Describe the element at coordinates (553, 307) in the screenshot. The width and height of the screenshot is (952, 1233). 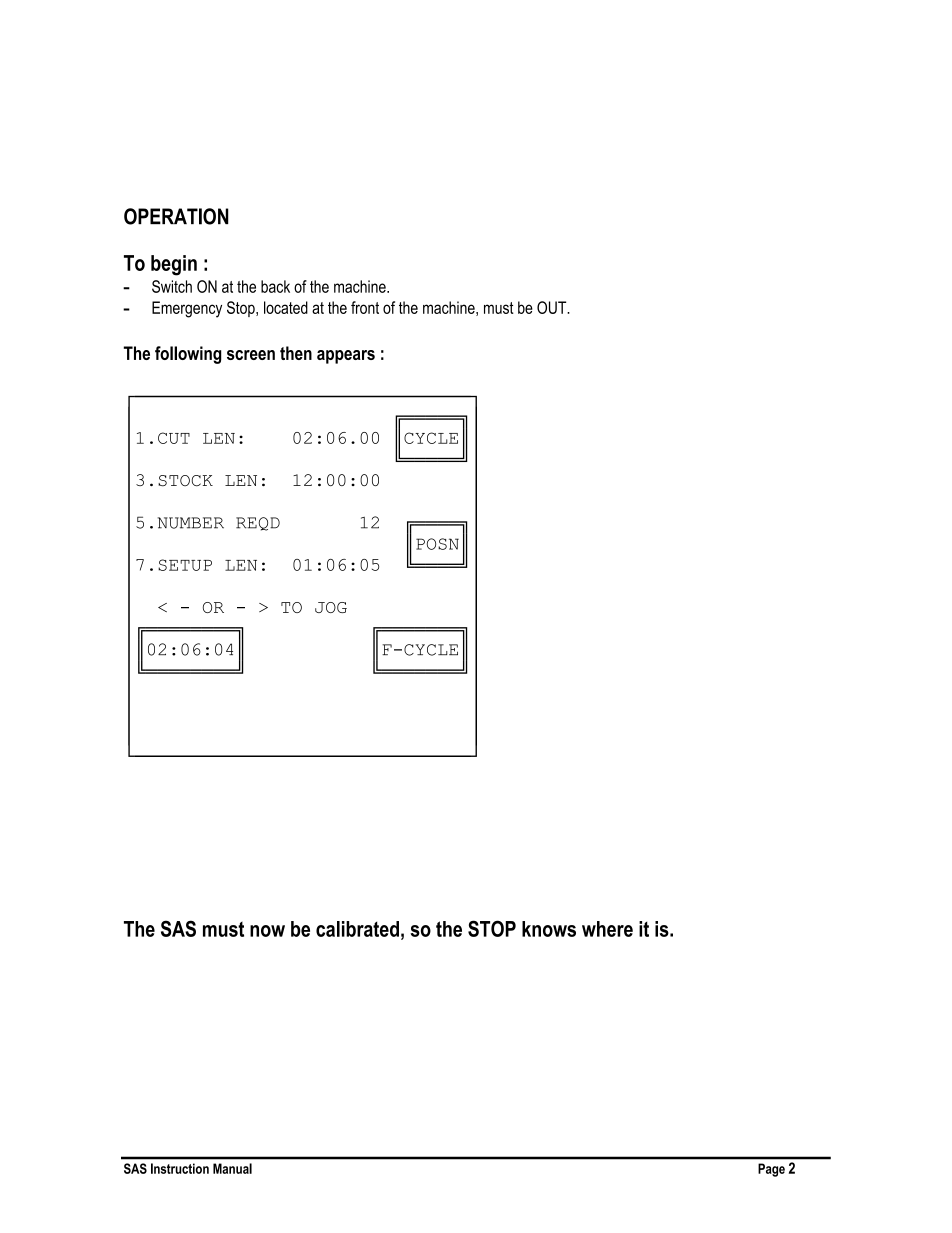
I see `OUT` at that location.
